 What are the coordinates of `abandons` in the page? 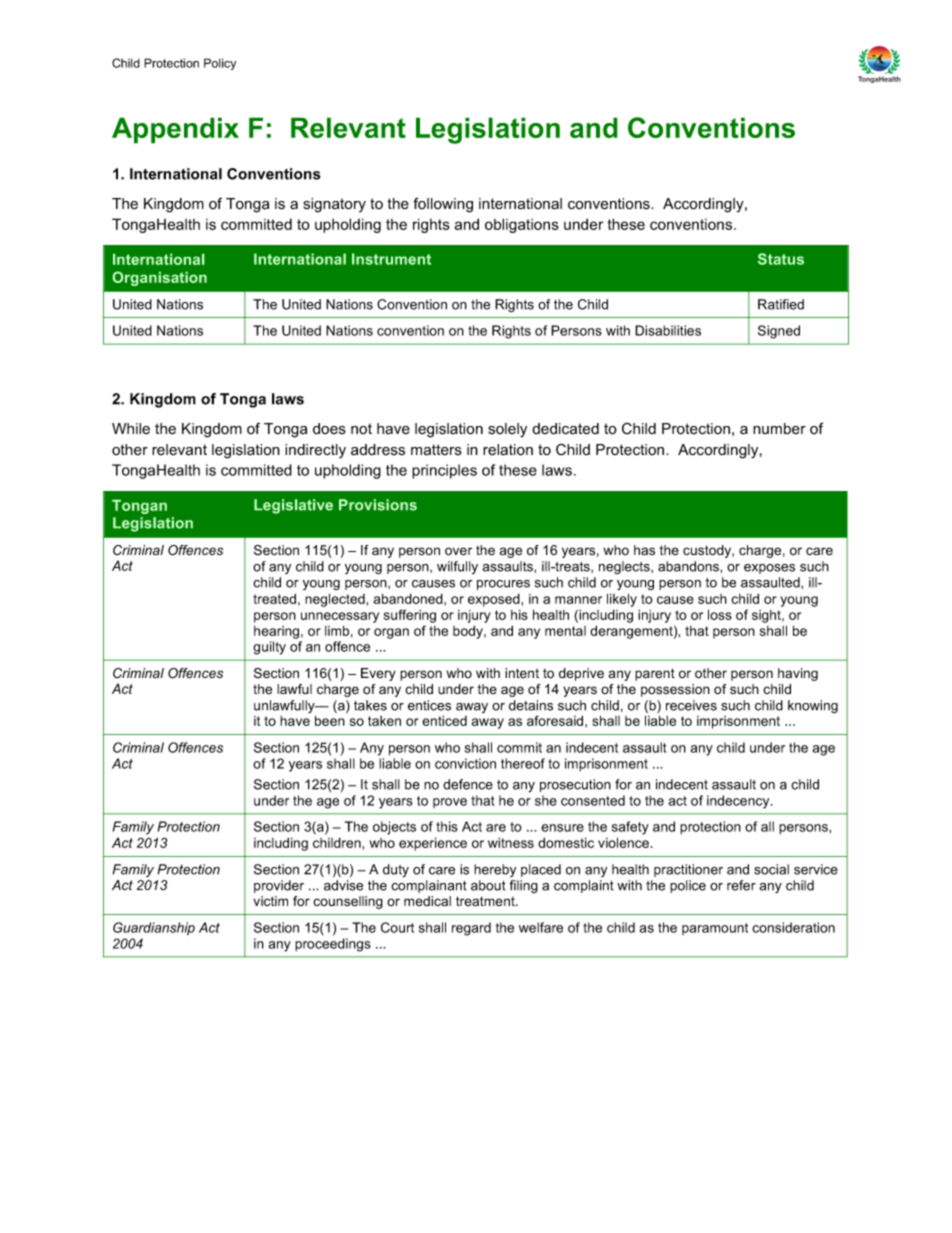 It's located at (689, 566).
